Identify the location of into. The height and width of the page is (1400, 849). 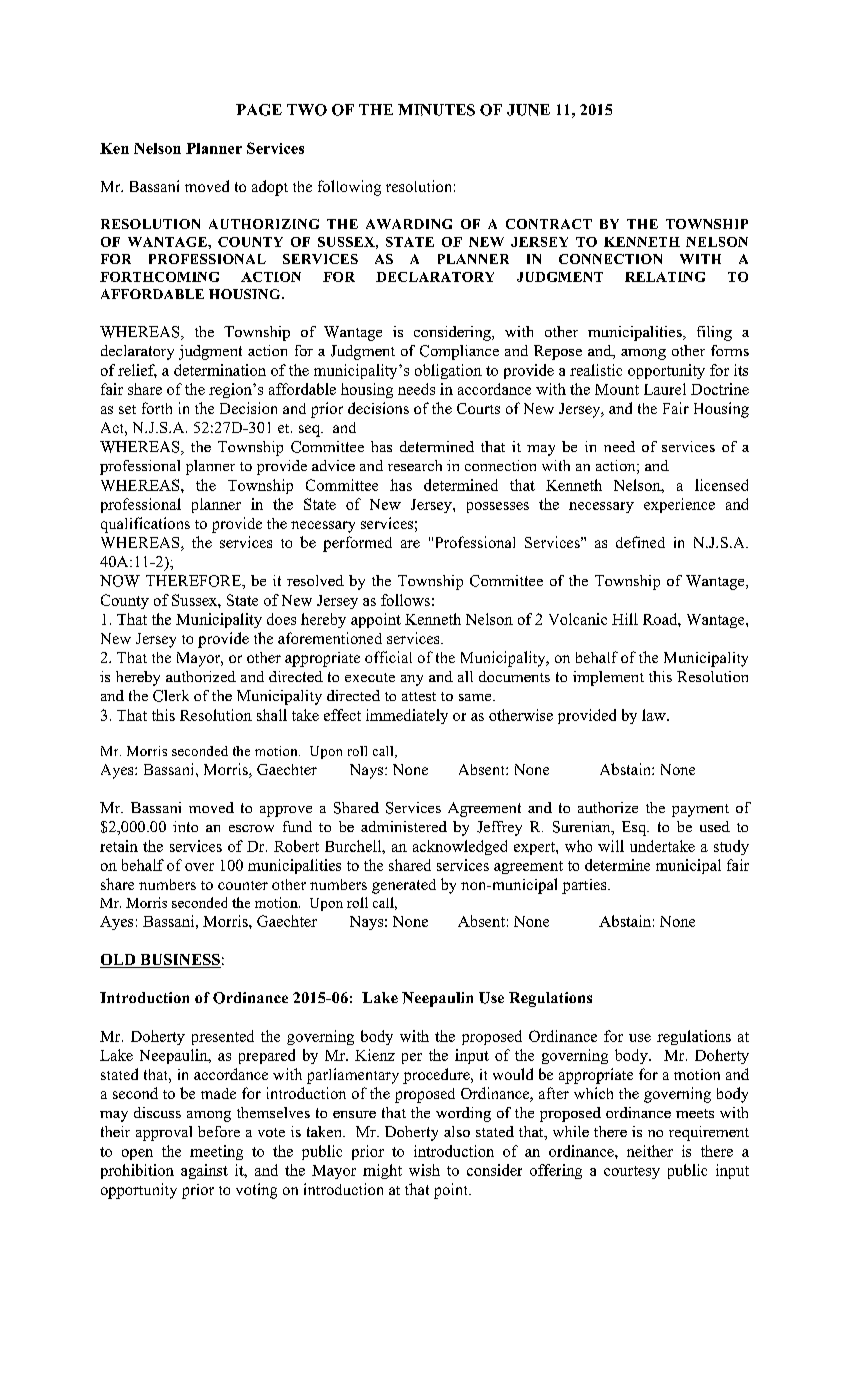
(185, 826).
